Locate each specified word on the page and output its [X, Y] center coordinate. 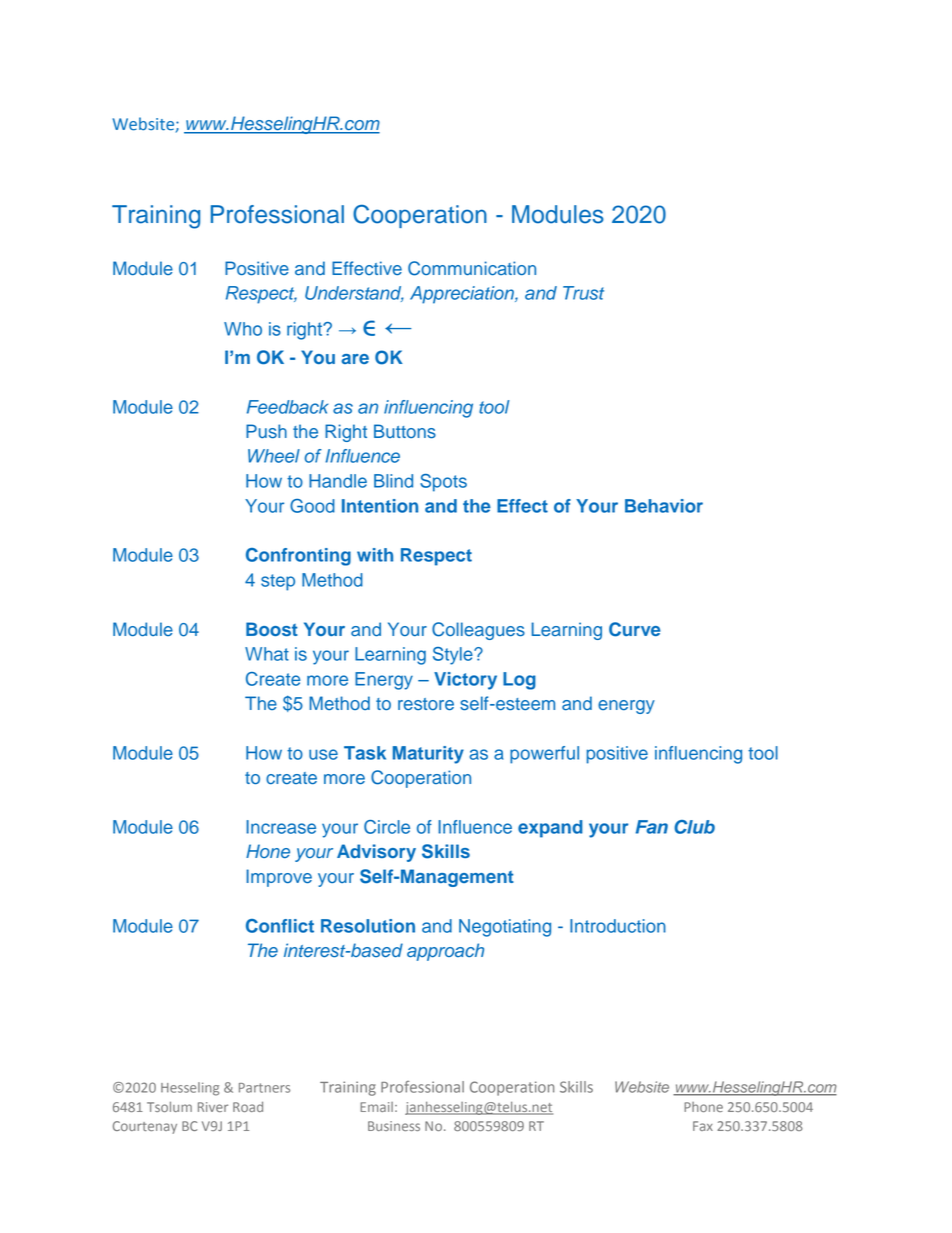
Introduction [618, 926]
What [267, 654]
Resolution [368, 926]
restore [426, 704]
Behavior [664, 506]
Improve [279, 878]
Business [394, 1126]
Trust [583, 293]
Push [266, 431]
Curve [635, 629]
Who [243, 329]
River [213, 1107]
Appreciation [463, 295]
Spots [443, 483]
